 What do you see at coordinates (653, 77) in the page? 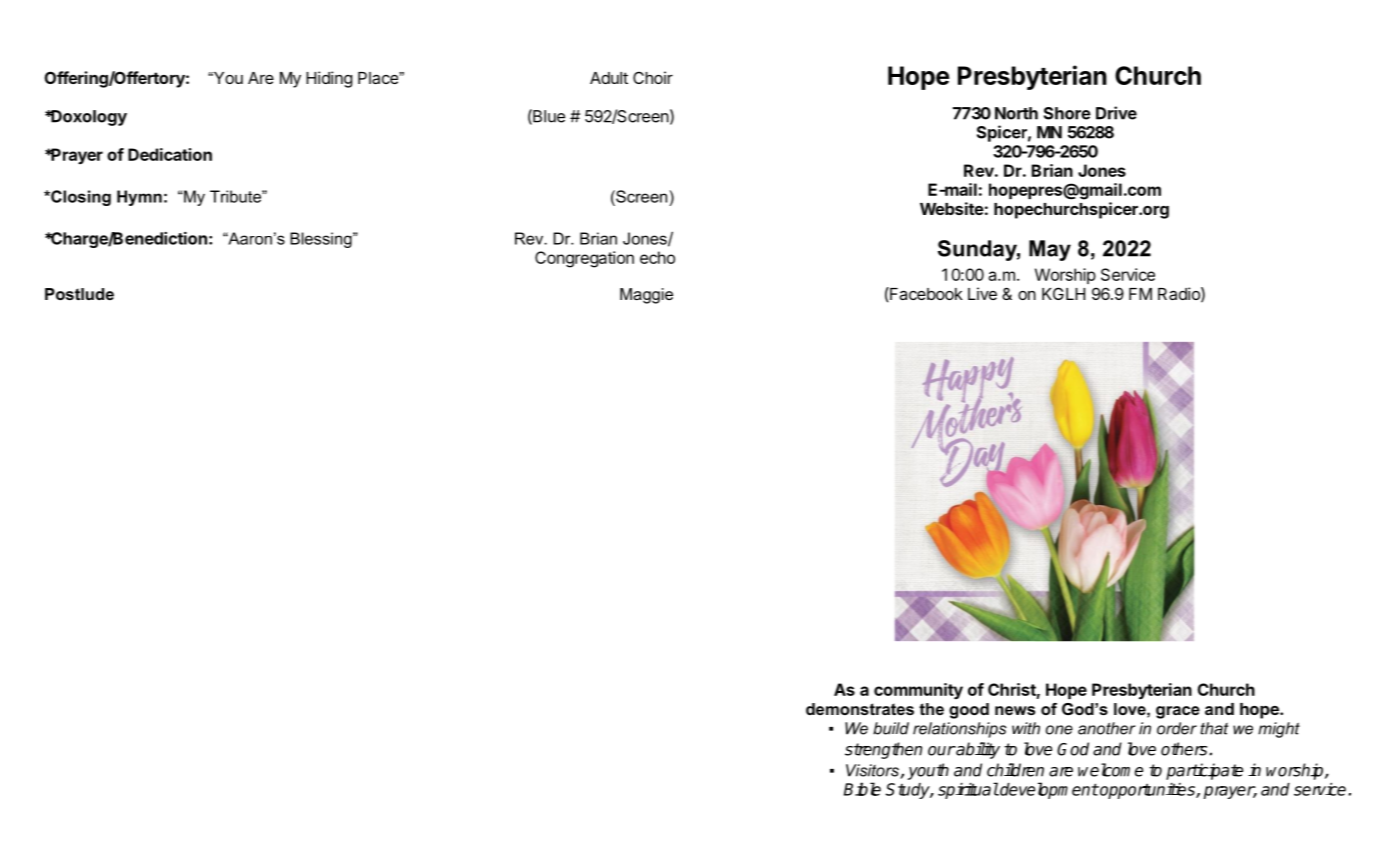
I see `Choir` at bounding box center [653, 77].
